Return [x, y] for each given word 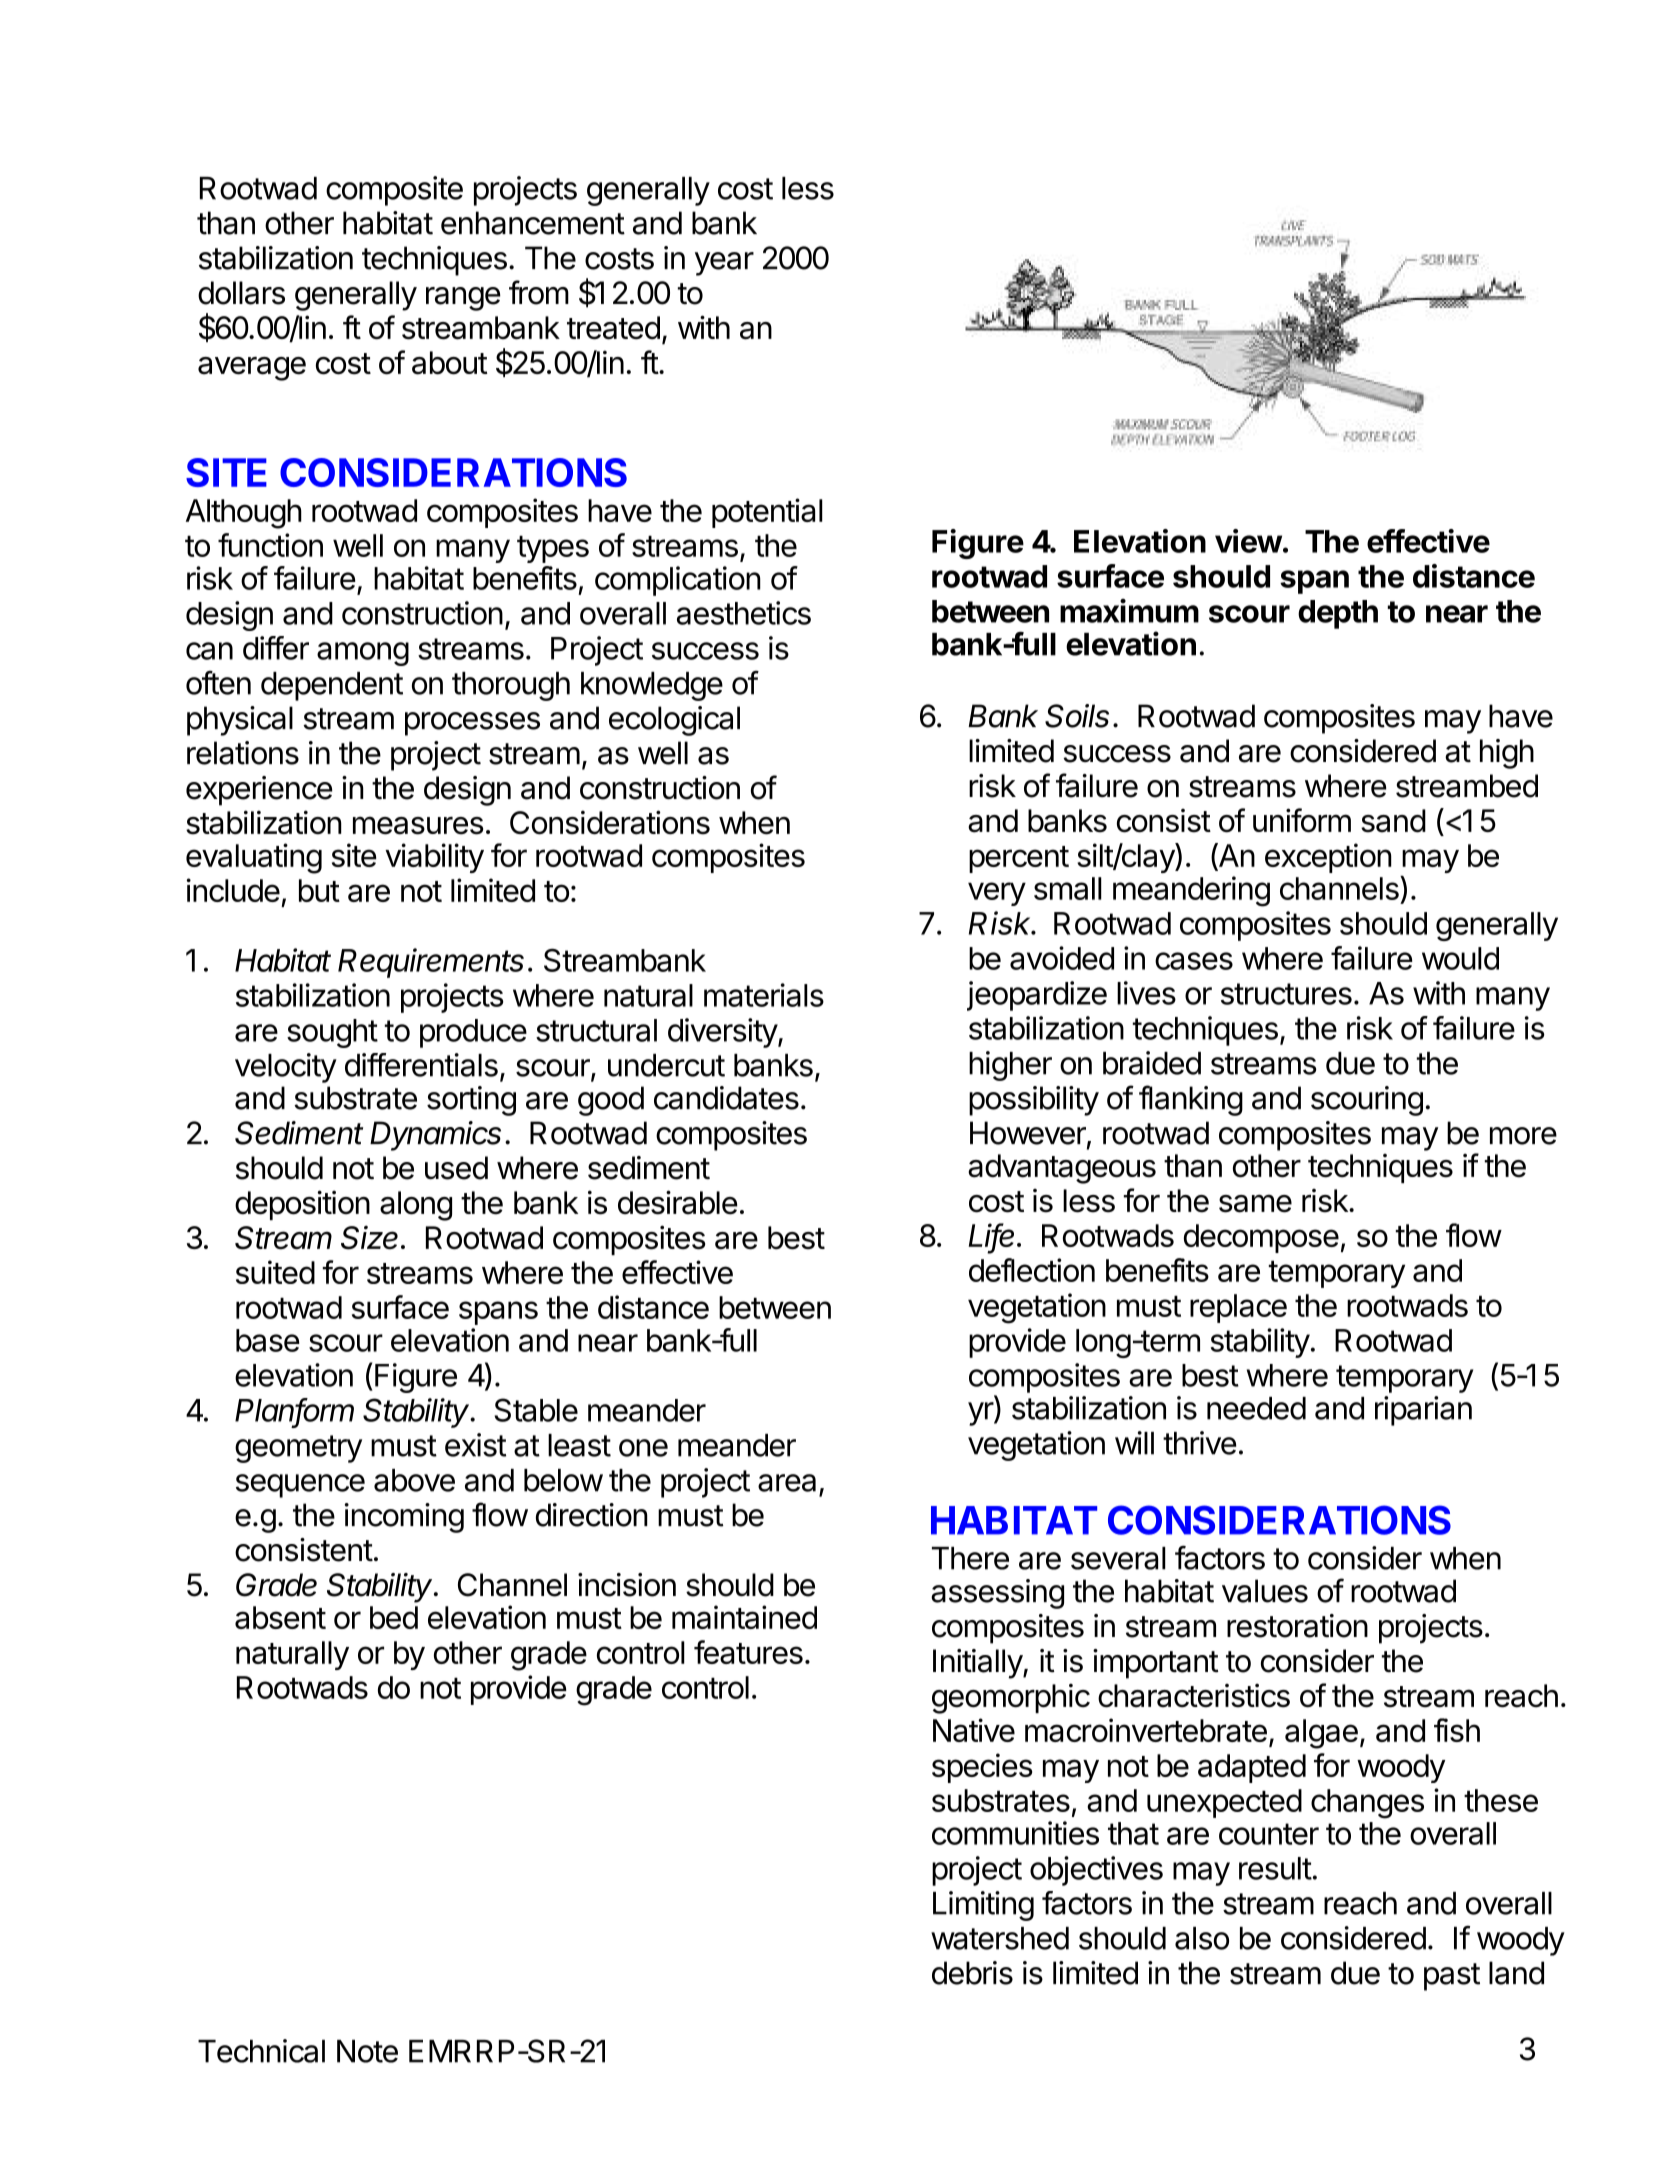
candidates [726, 1098]
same [1255, 1203]
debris [972, 1973]
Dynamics [435, 1136]
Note [367, 2051]
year [724, 264]
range [463, 299]
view [1248, 541]
